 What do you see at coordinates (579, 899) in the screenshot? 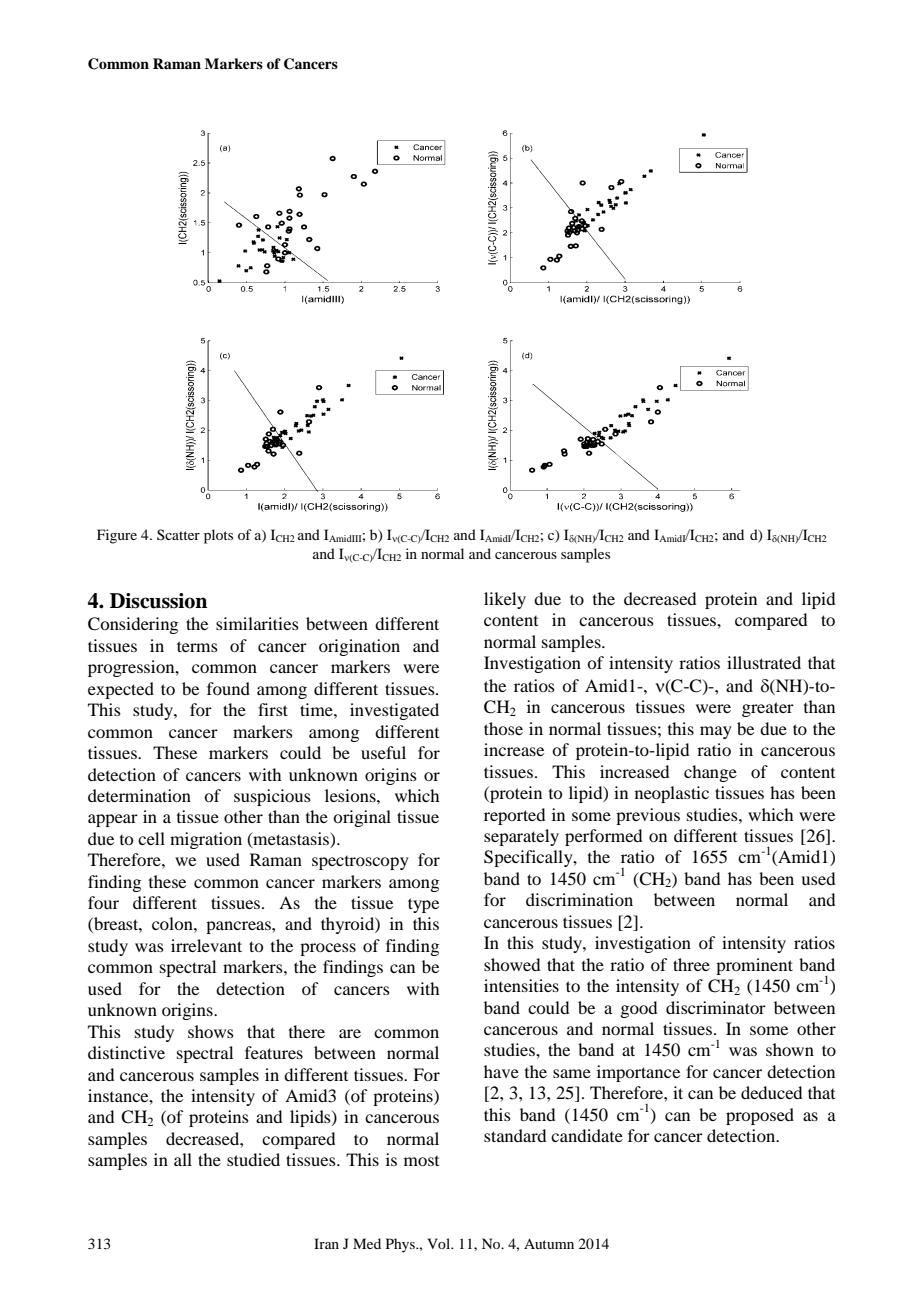
I see `discrimination` at bounding box center [579, 899].
